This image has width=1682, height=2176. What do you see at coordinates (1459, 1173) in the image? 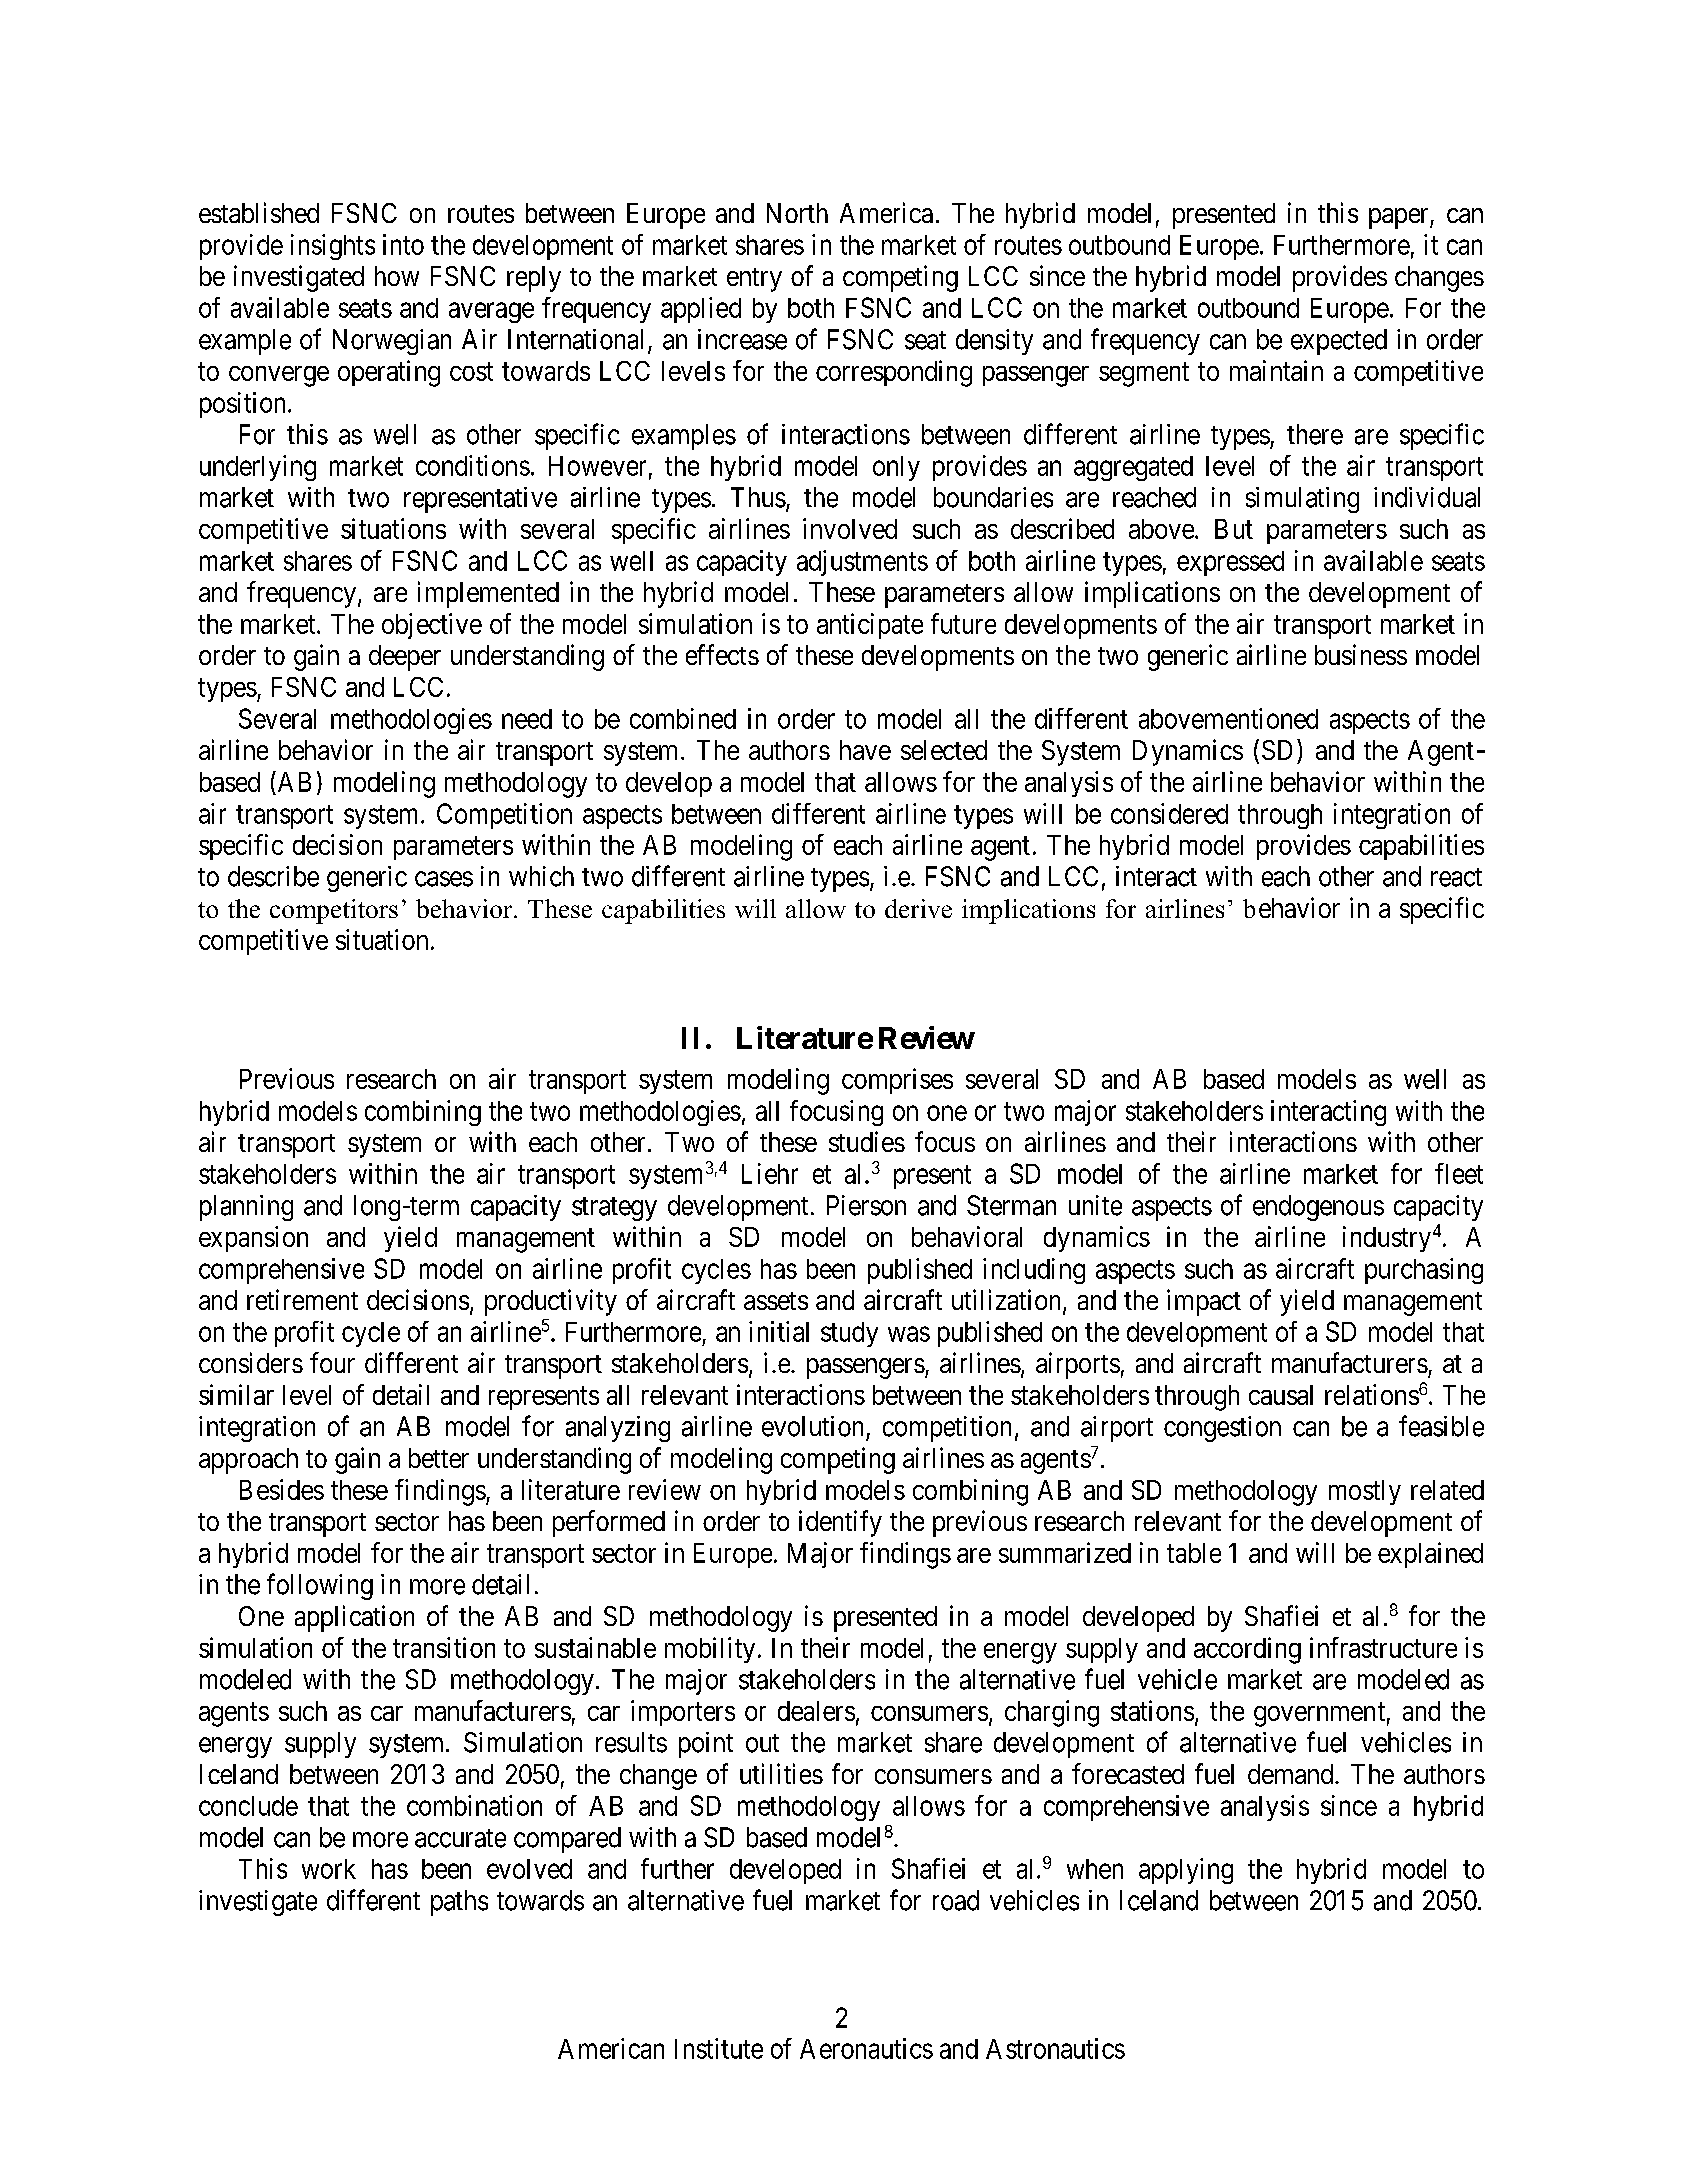
I see `fleet` at bounding box center [1459, 1173].
